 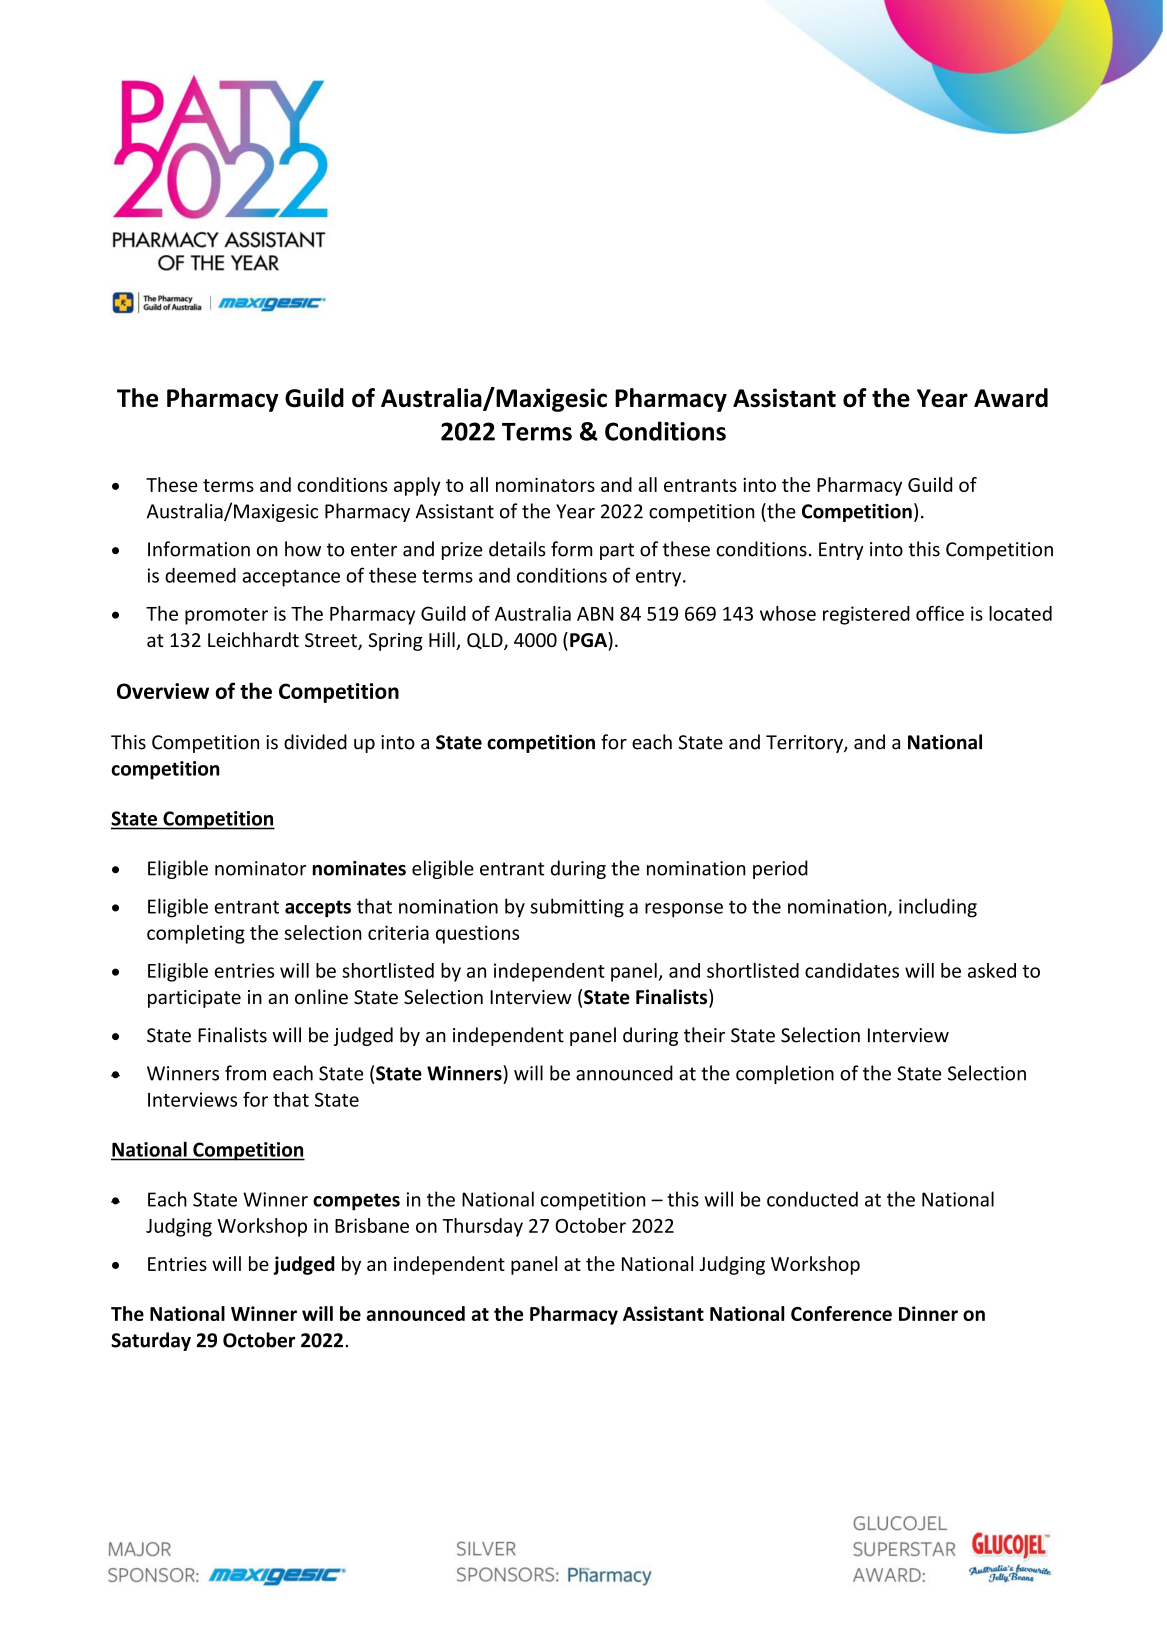 I want to click on Dinner, so click(x=928, y=1313).
